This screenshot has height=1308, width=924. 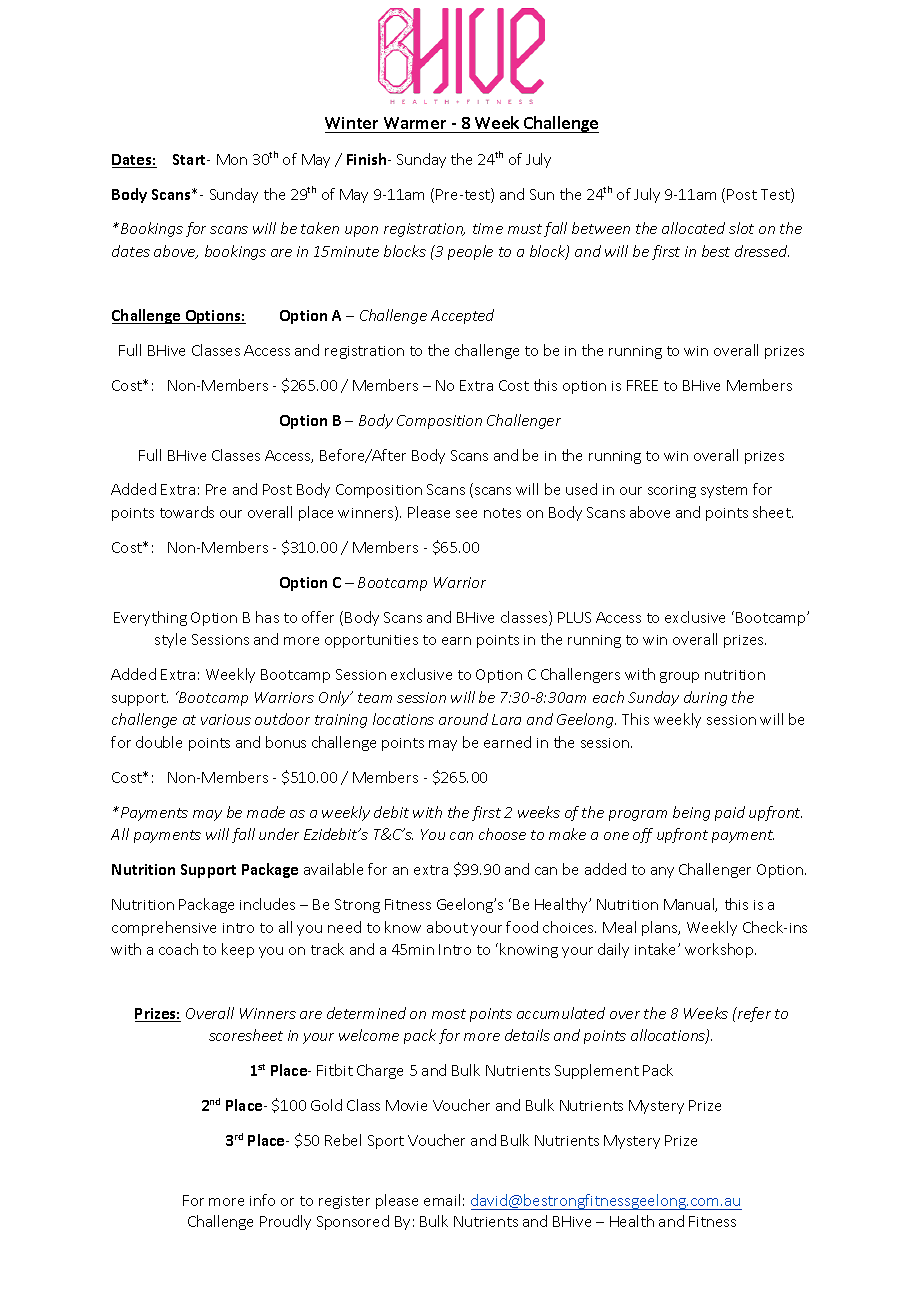 I want to click on email, so click(x=442, y=1200).
